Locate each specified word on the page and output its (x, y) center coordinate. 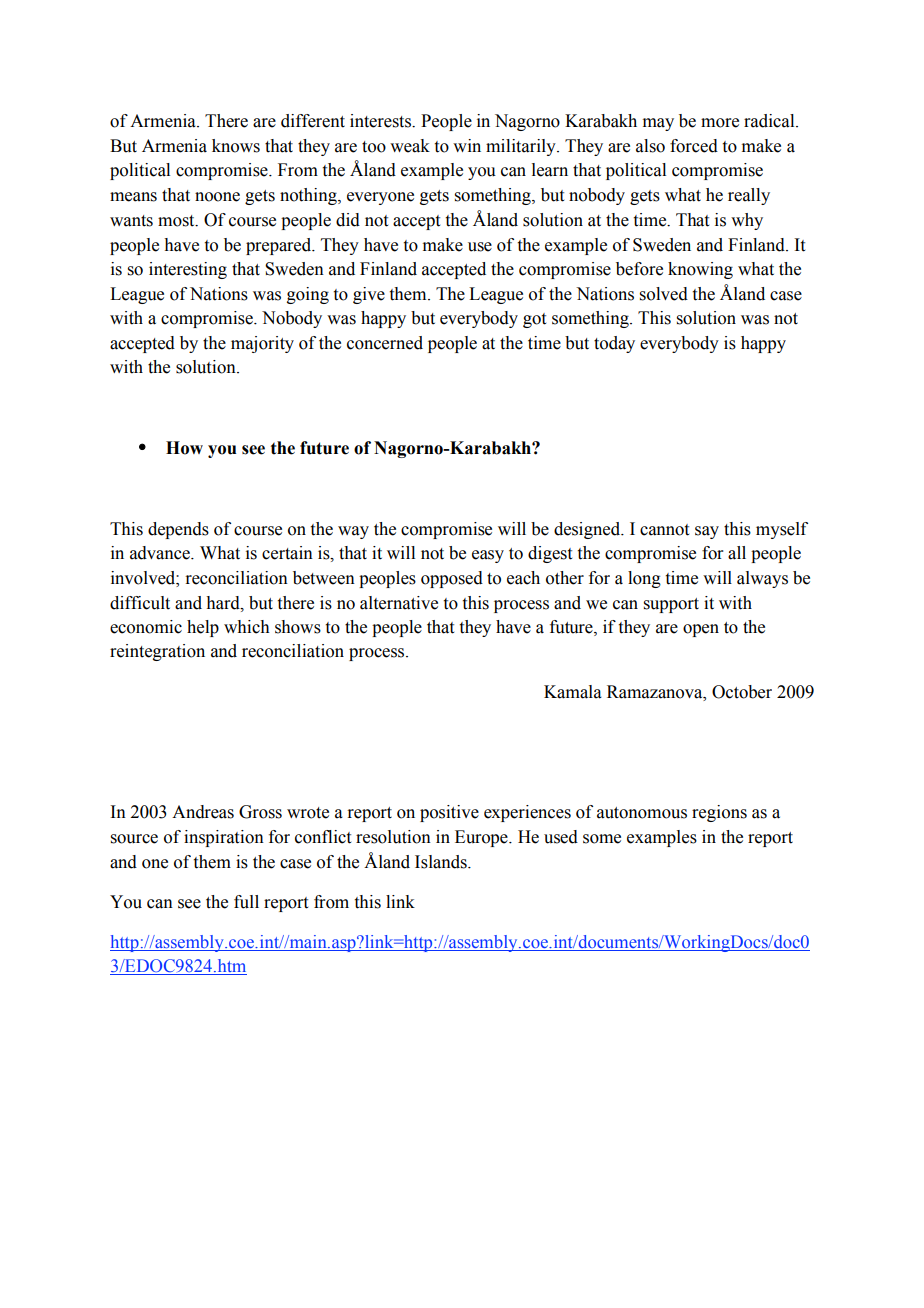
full (246, 902)
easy (488, 556)
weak (410, 146)
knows (236, 146)
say (707, 532)
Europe (482, 838)
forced (694, 146)
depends (178, 530)
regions (719, 813)
